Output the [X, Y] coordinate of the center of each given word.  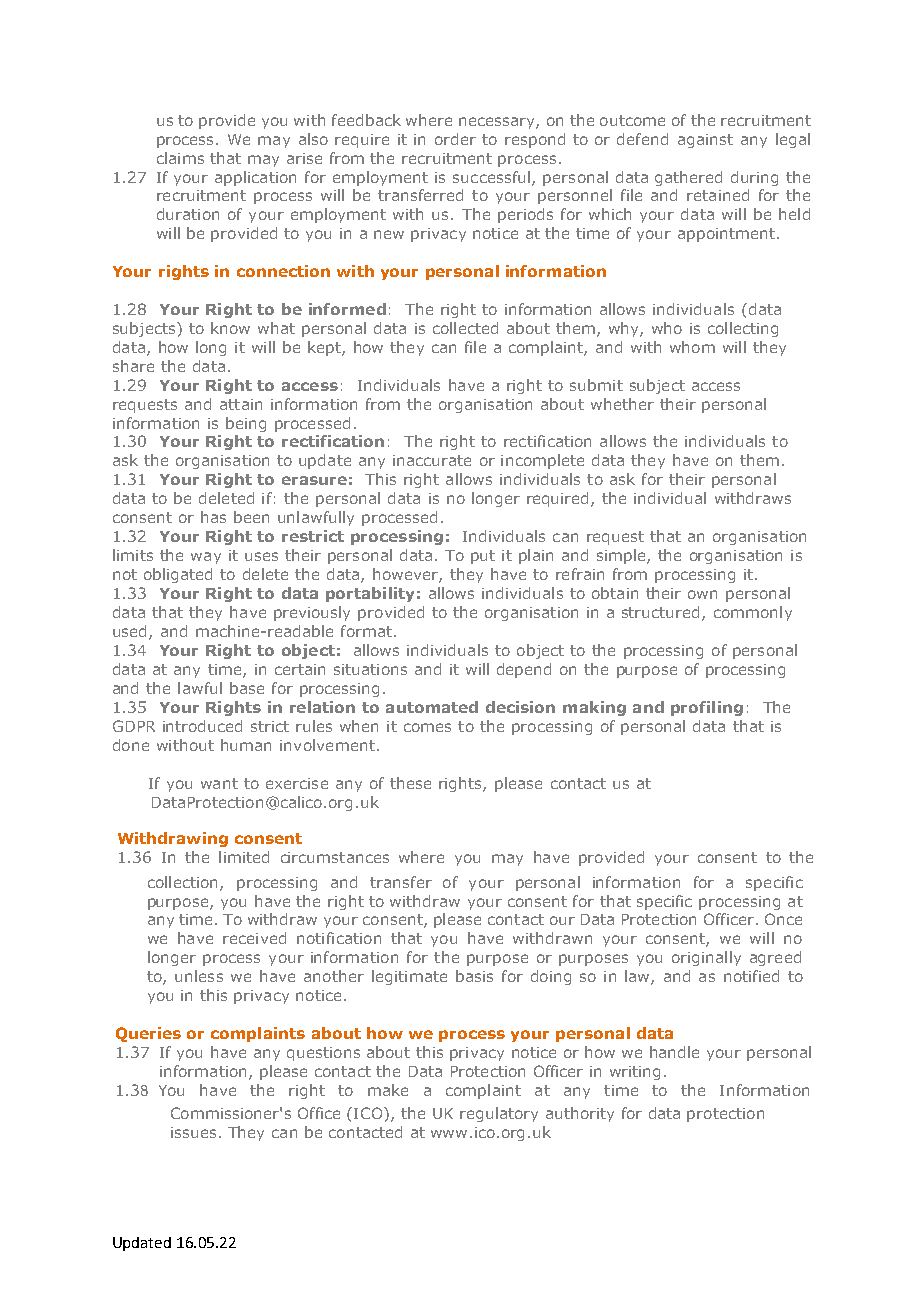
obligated [178, 575]
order [455, 139]
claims [180, 158]
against [705, 141]
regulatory [499, 1114]
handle [674, 1052]
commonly [753, 613]
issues [193, 1132]
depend [524, 670]
